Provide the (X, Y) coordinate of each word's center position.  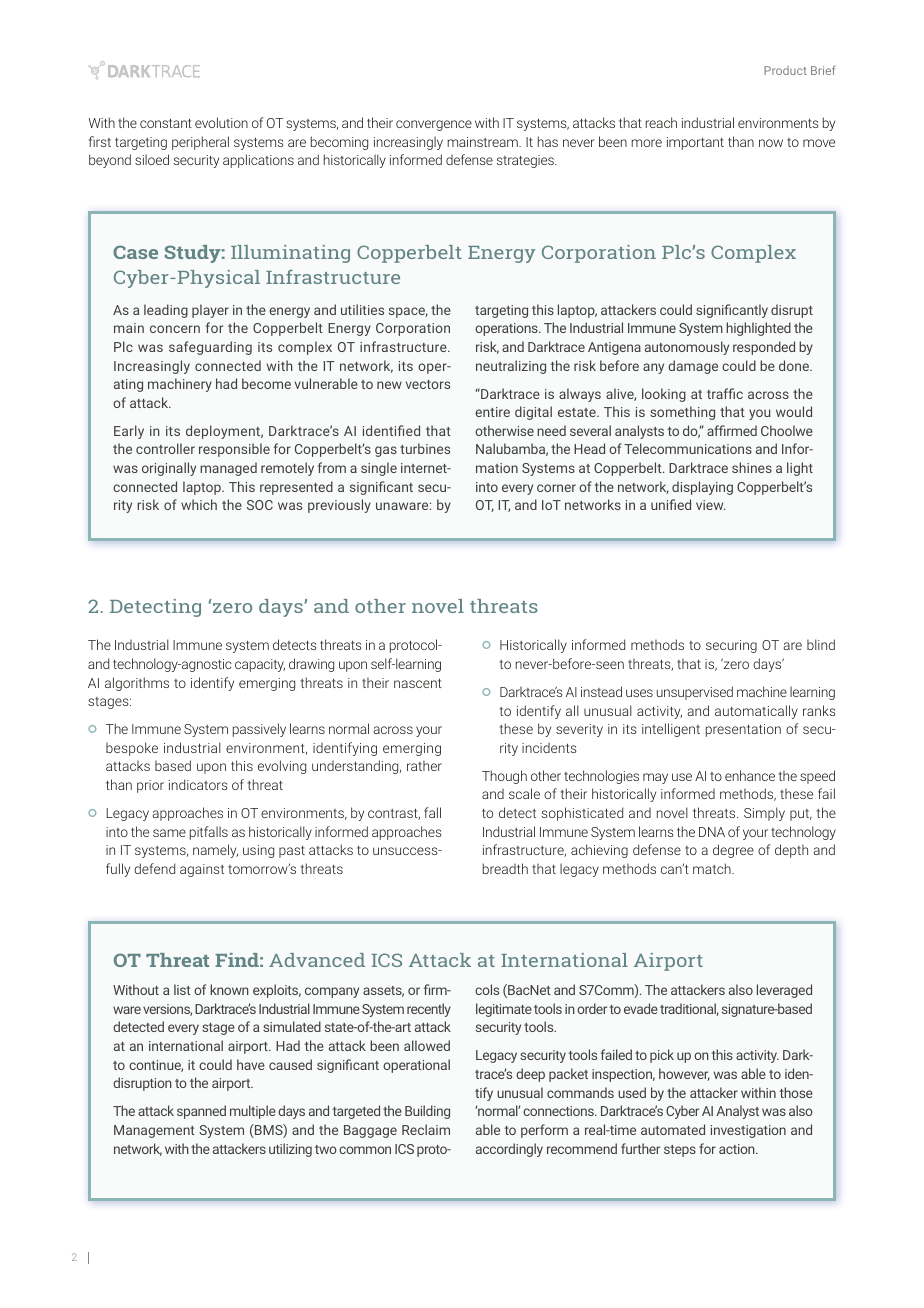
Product (785, 70)
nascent (418, 683)
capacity (260, 665)
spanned (201, 1112)
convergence (434, 125)
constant (166, 123)
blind (821, 644)
